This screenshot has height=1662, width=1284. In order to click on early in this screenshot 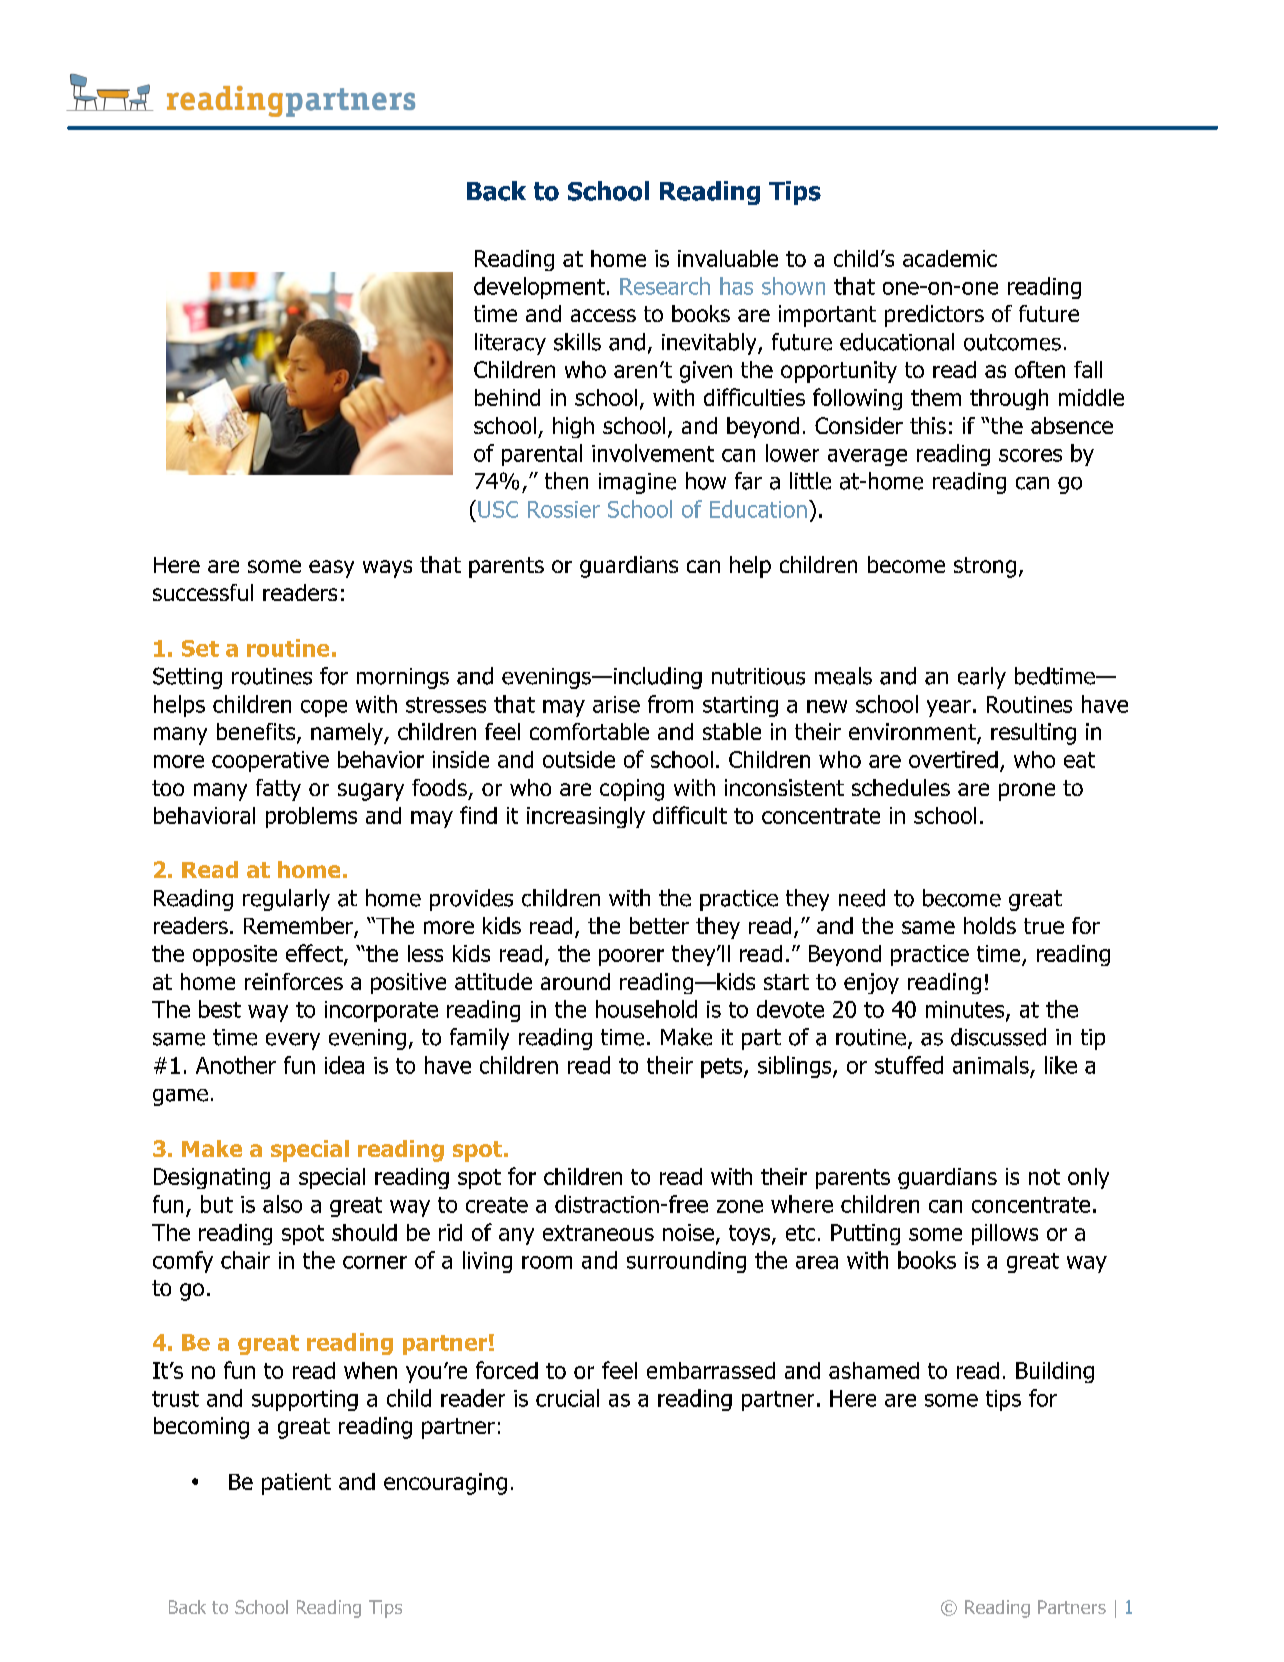, I will do `click(982, 678)`.
